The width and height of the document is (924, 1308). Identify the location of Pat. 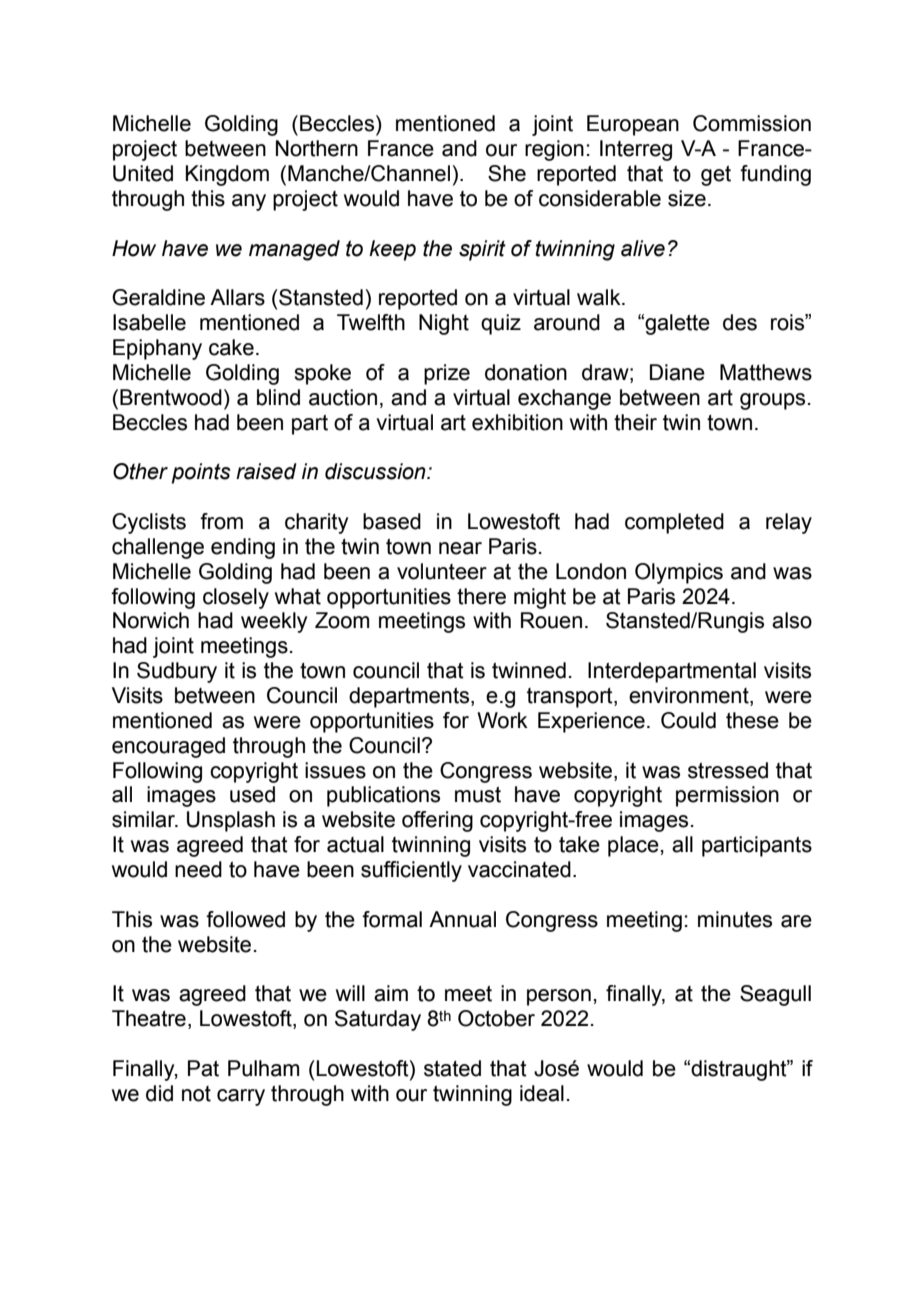
(203, 1068).
